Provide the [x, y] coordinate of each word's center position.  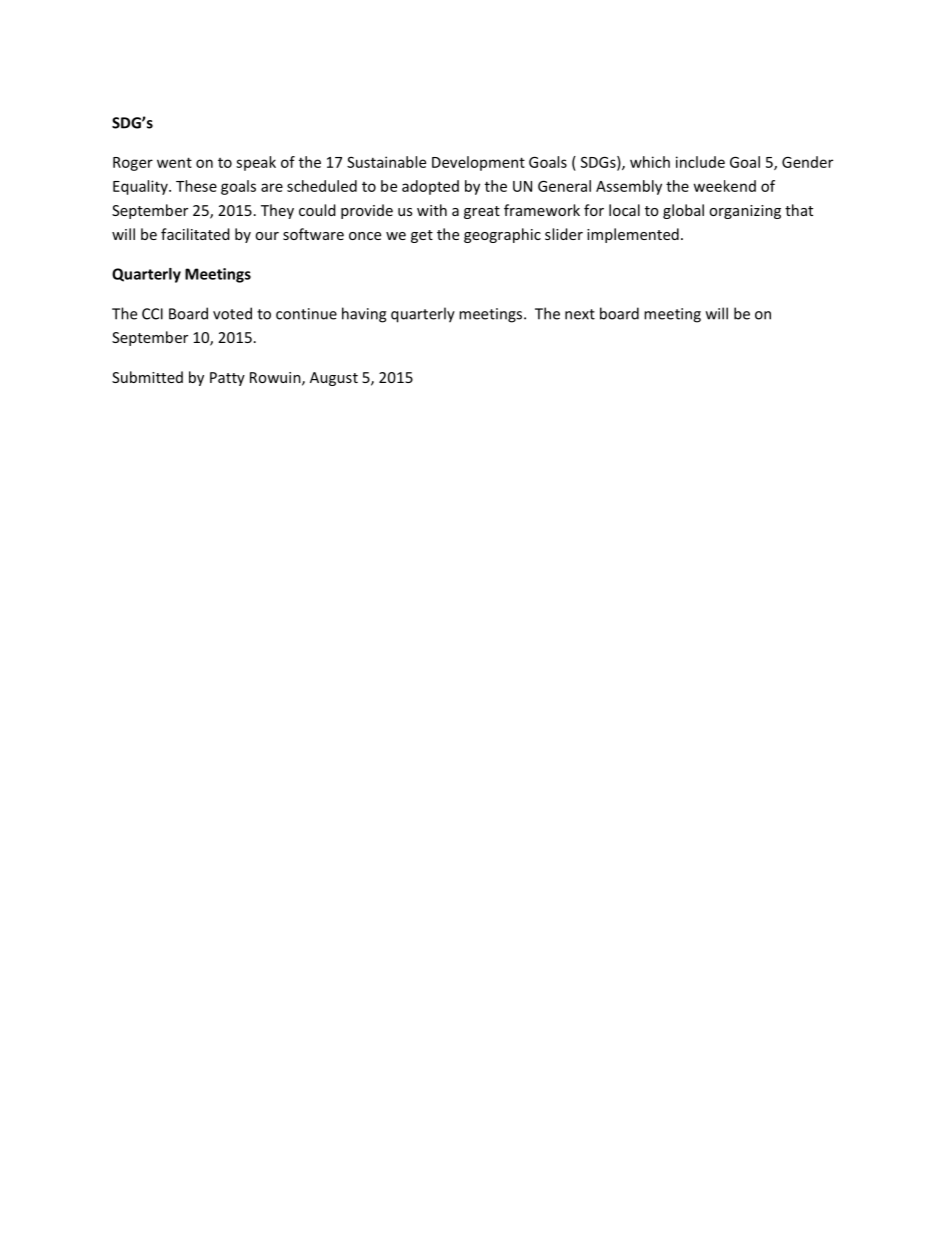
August [334, 379]
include [700, 162]
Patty [227, 379]
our [267, 236]
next [580, 314]
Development [478, 163]
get [422, 236]
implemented [633, 235]
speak [256, 163]
